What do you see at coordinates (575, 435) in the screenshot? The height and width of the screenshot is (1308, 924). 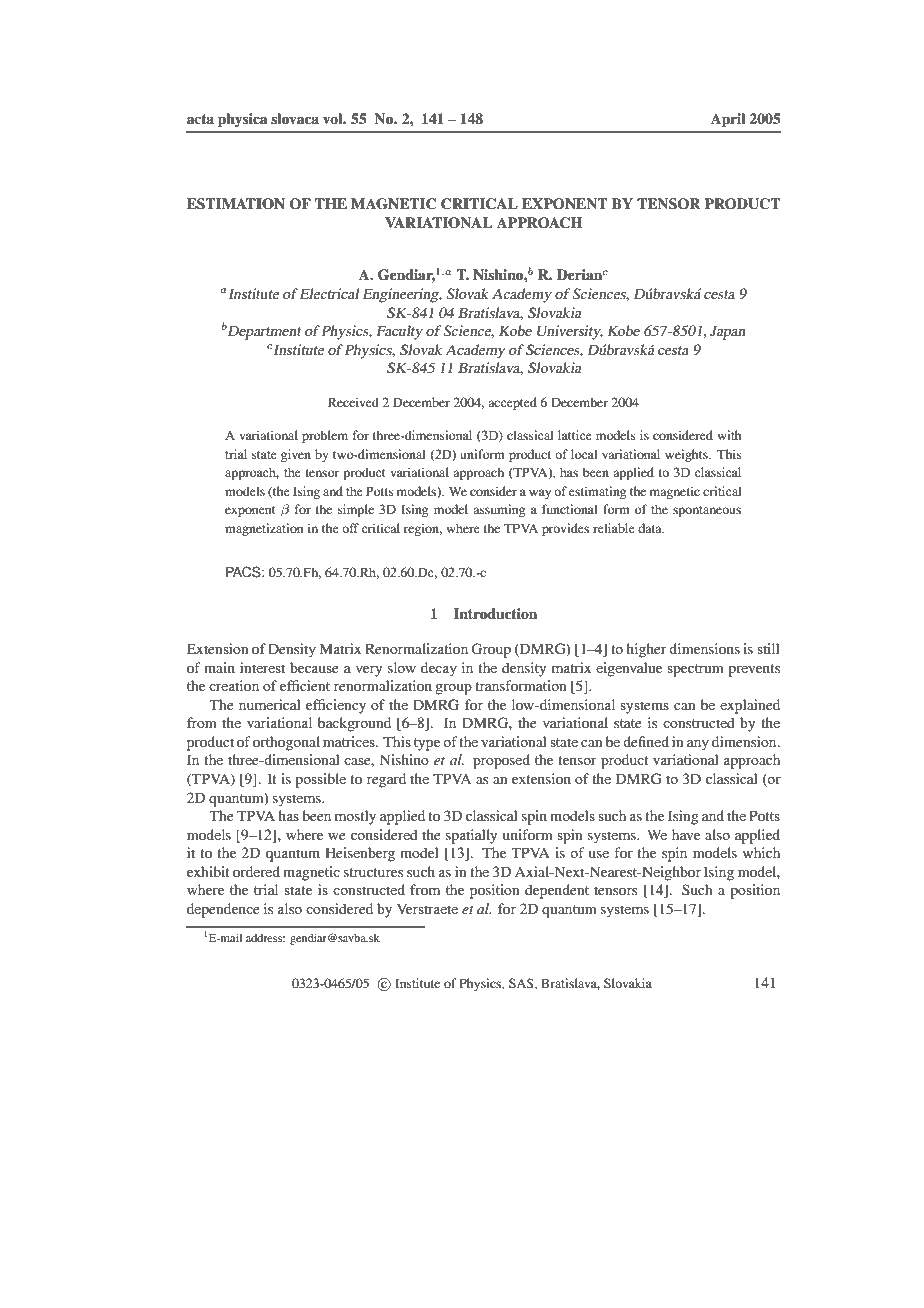 I see `lattice` at bounding box center [575, 435].
